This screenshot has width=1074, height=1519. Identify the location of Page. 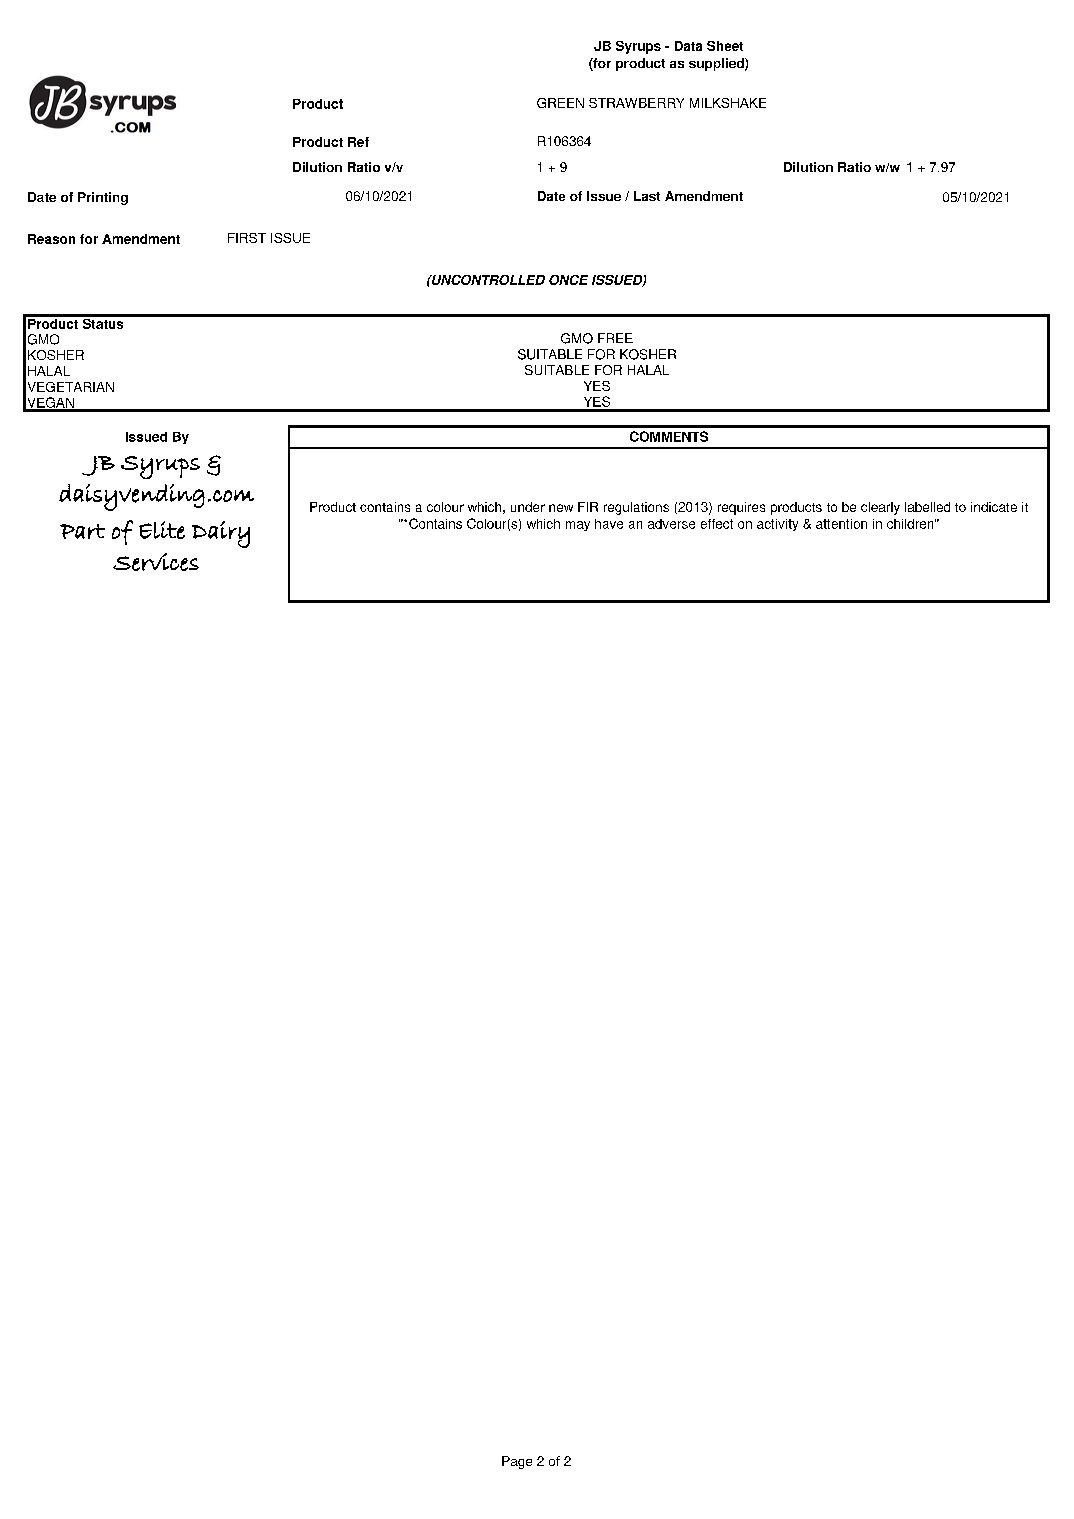
(517, 1462).
